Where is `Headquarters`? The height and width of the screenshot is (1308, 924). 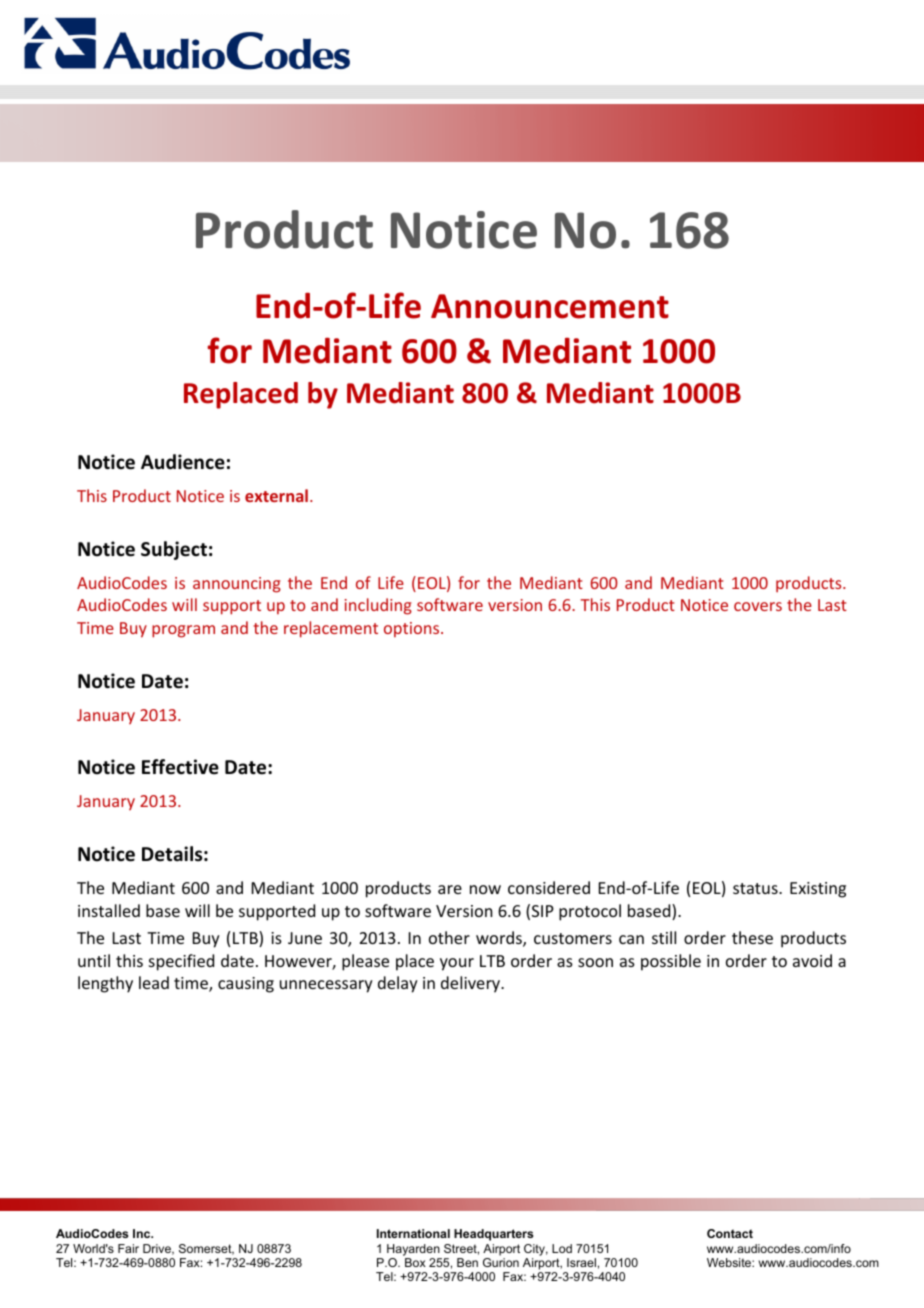
Headquarters is located at coordinates (493, 1235).
